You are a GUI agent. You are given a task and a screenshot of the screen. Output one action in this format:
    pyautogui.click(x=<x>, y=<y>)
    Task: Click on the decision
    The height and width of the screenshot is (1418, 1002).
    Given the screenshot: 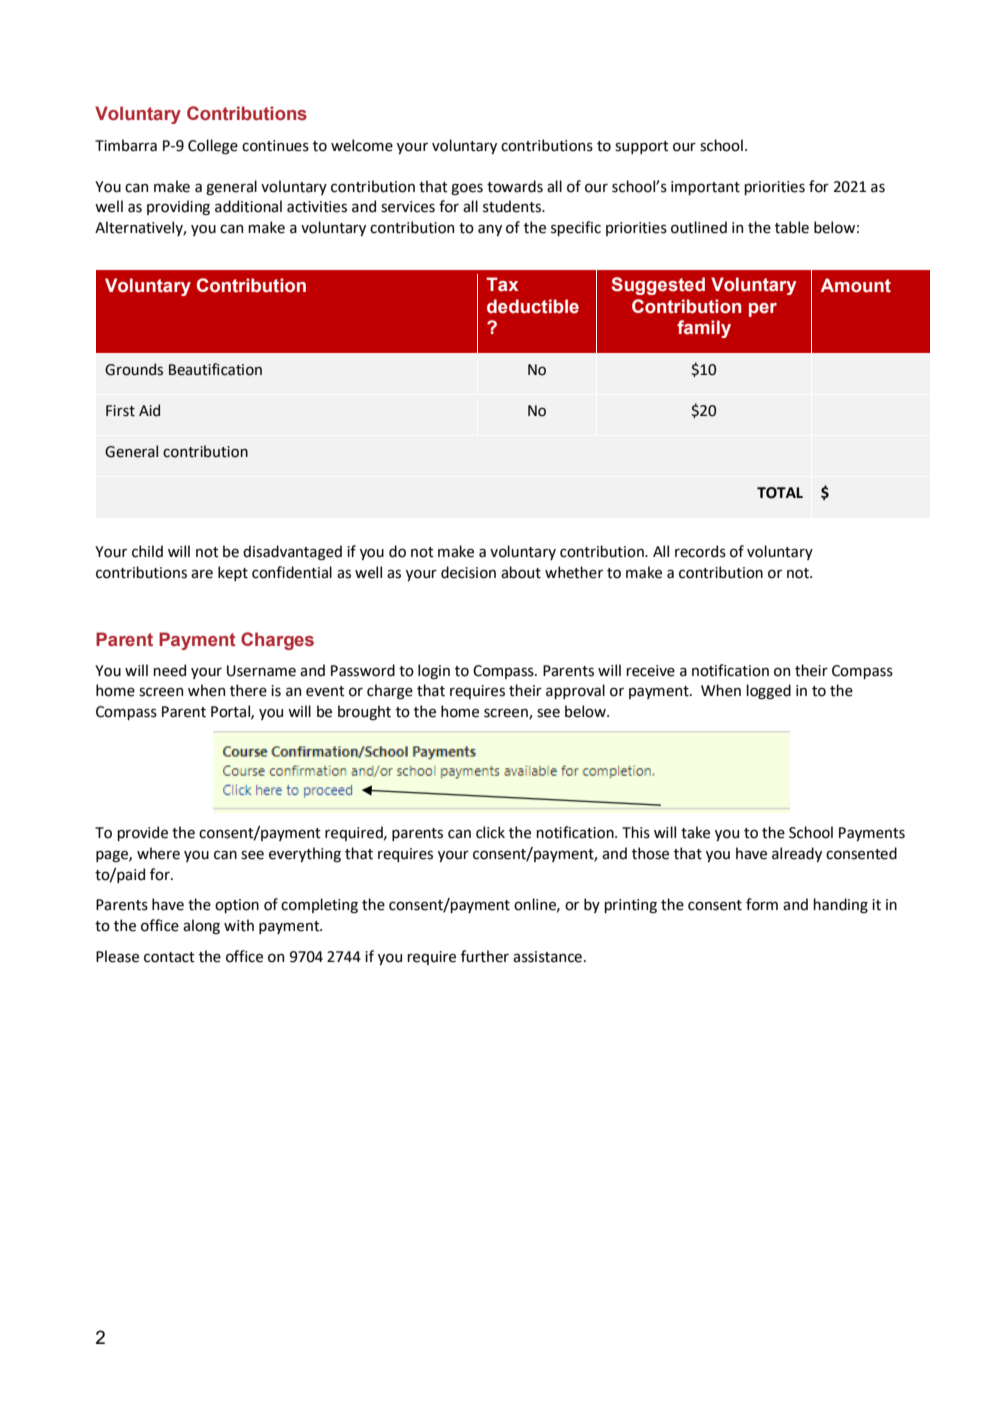 What is the action you would take?
    pyautogui.click(x=468, y=572)
